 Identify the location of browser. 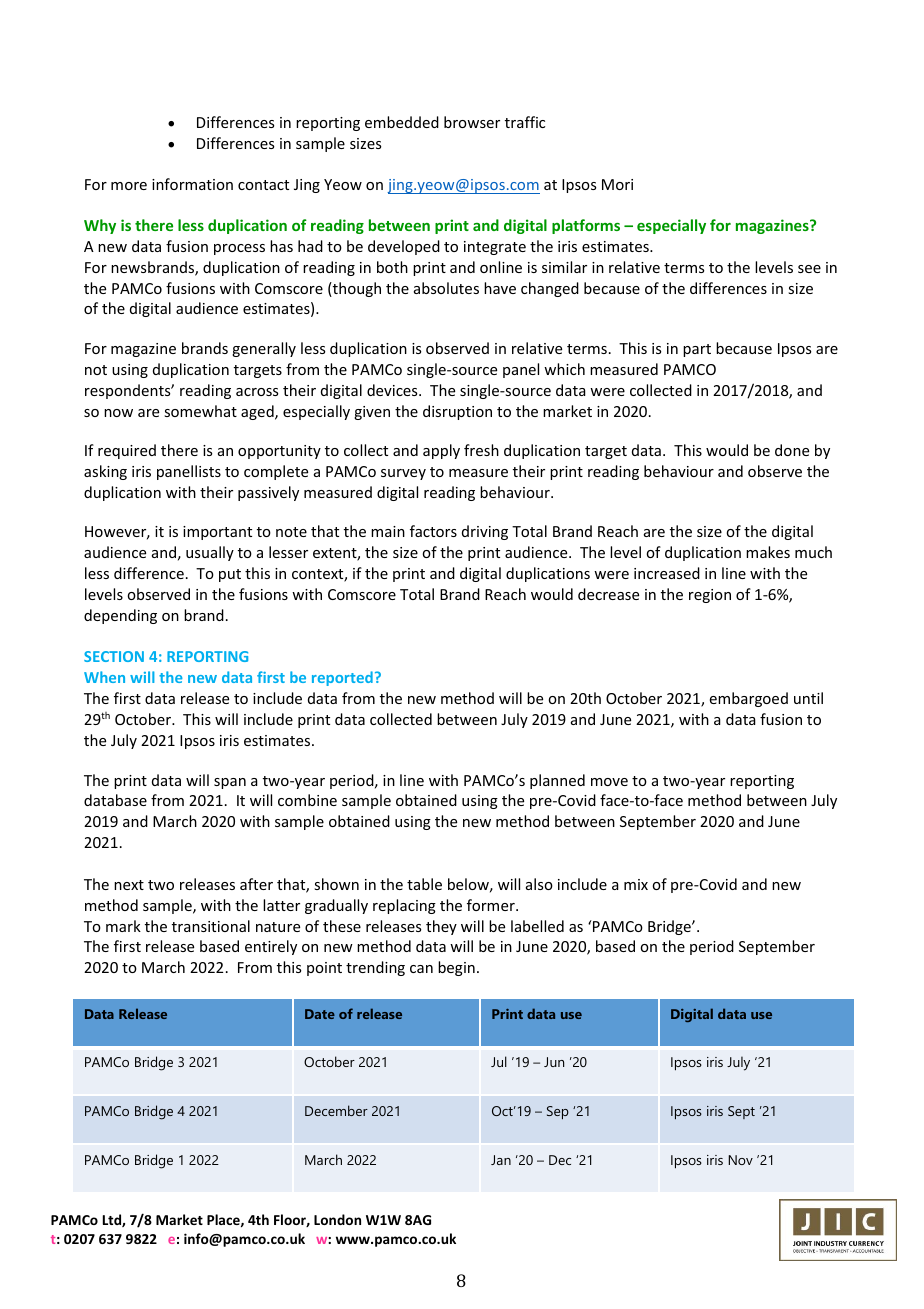
(472, 122).
